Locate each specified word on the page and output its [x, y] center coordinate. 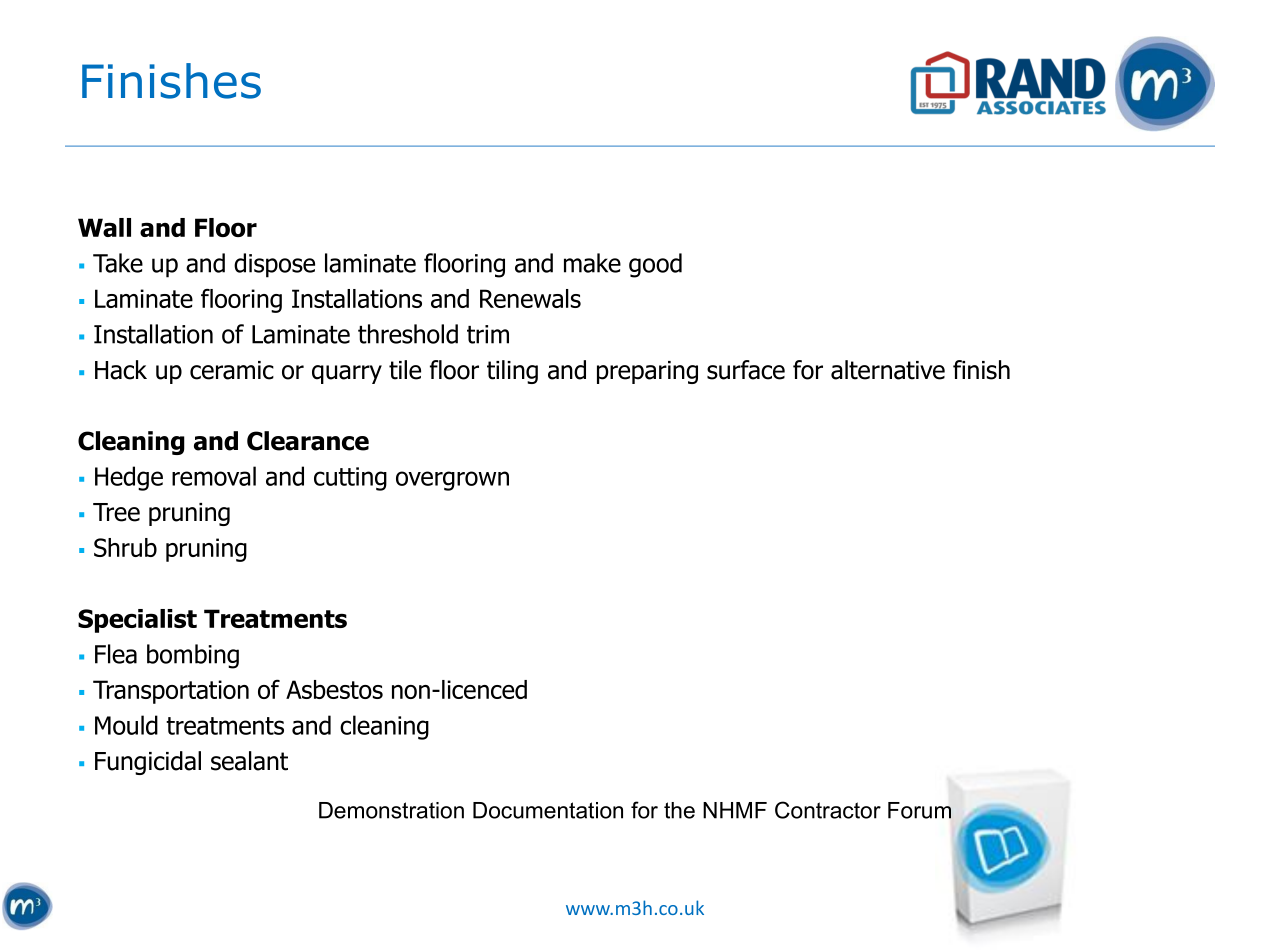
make [592, 263]
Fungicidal [148, 763]
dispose [274, 265]
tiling [512, 372]
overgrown [452, 481]
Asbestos [334, 689]
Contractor [828, 810]
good [655, 265]
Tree [116, 512]
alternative [888, 370]
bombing [193, 656]
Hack [121, 370]
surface [746, 370]
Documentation [548, 810]
